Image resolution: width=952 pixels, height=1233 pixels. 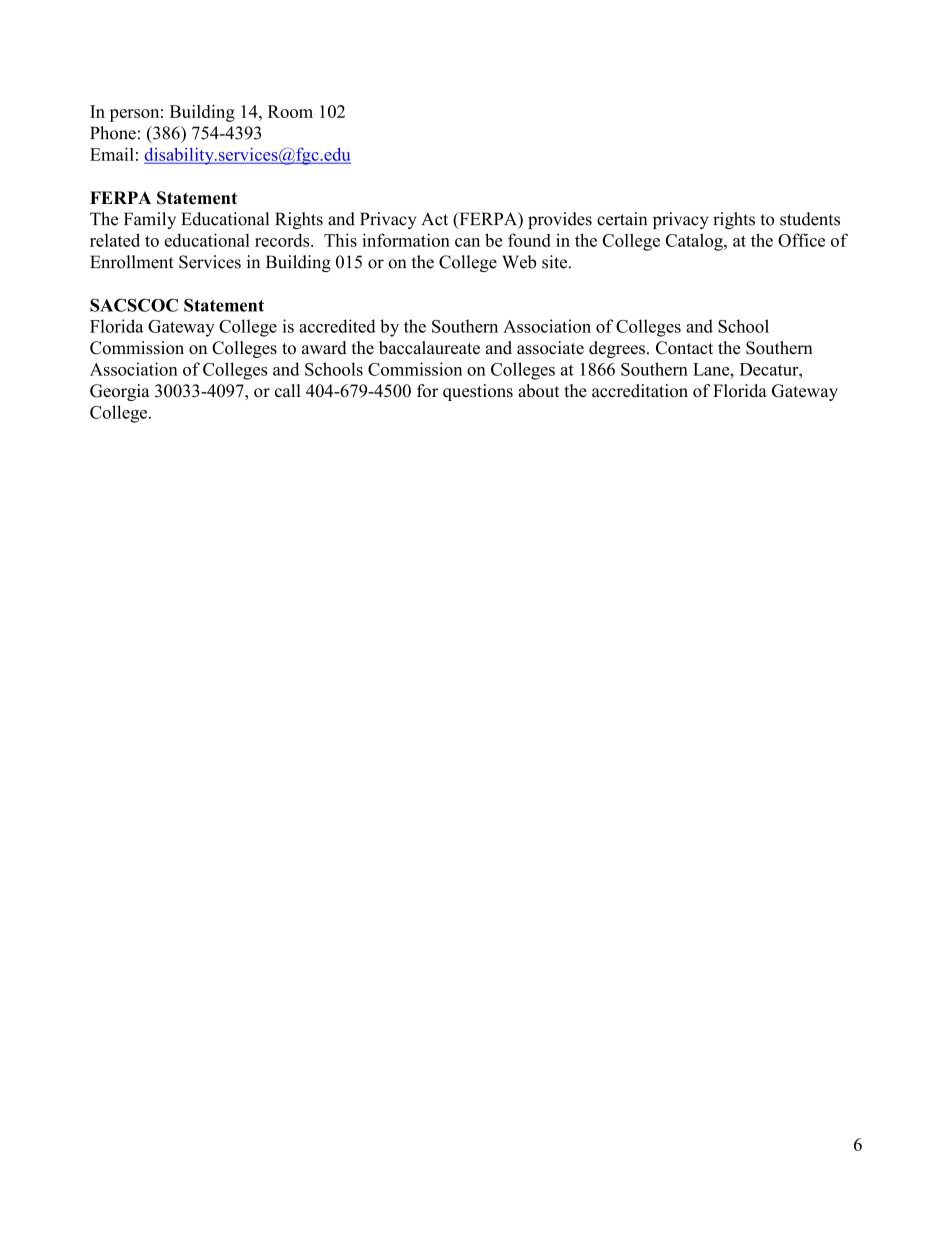 I want to click on Contact, so click(x=684, y=348).
